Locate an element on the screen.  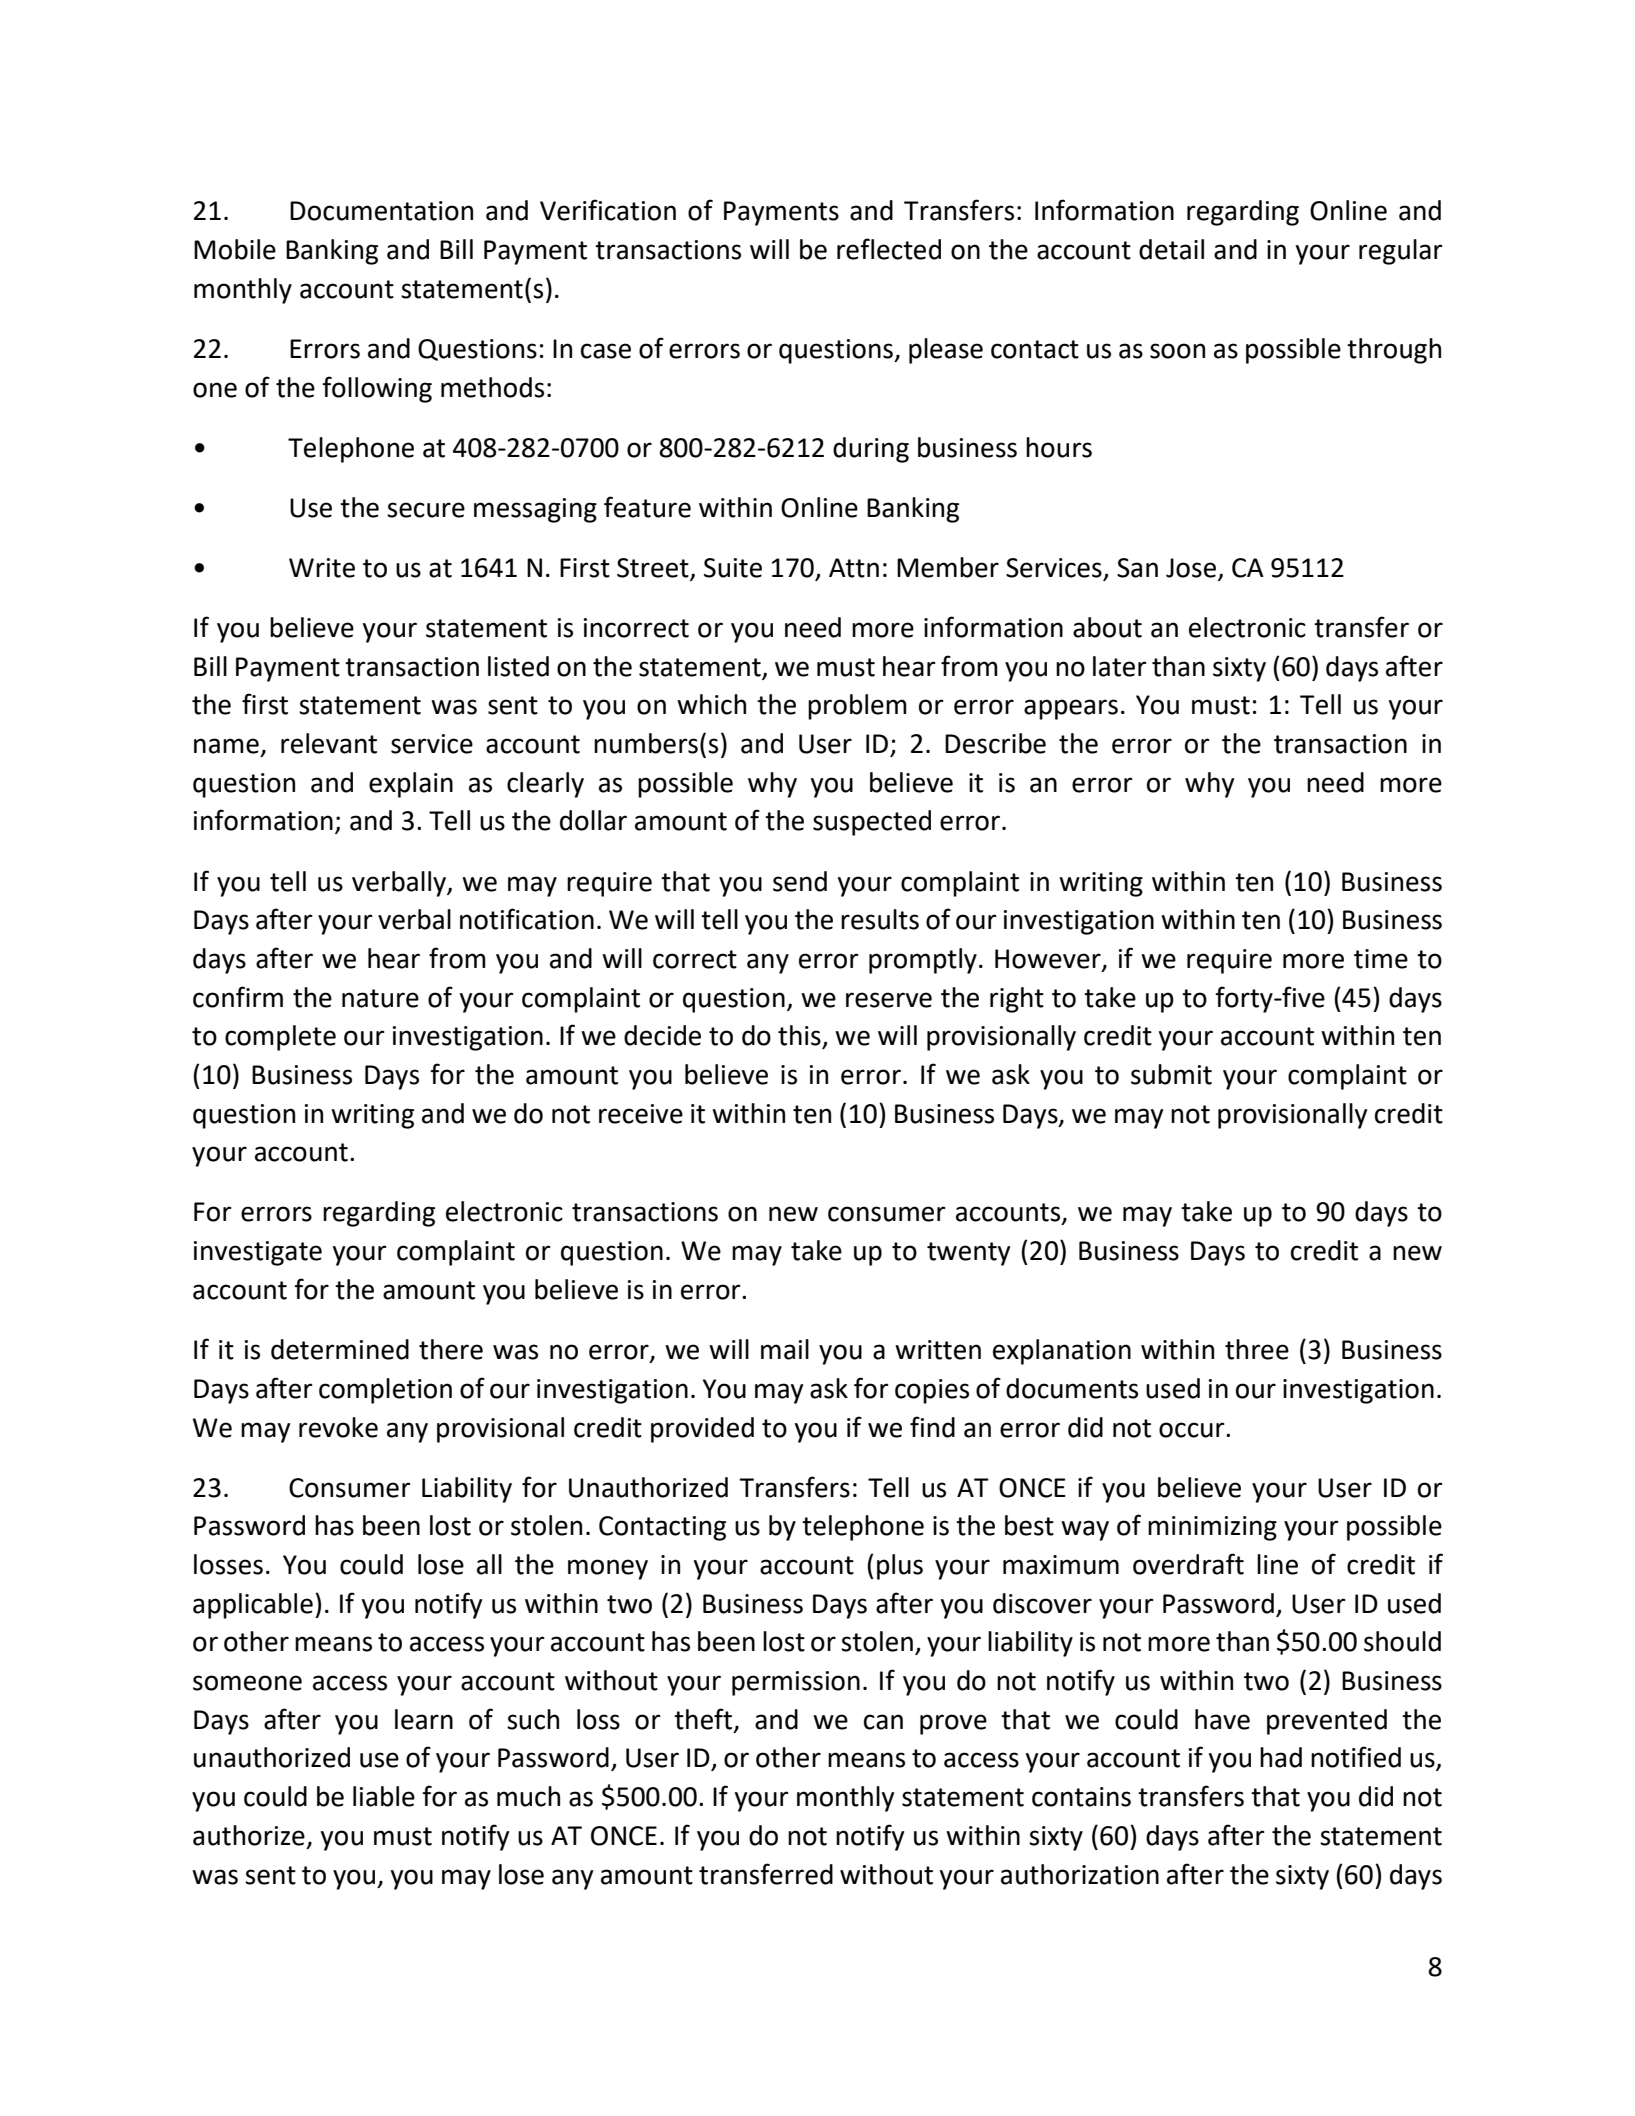
send is located at coordinates (800, 881).
